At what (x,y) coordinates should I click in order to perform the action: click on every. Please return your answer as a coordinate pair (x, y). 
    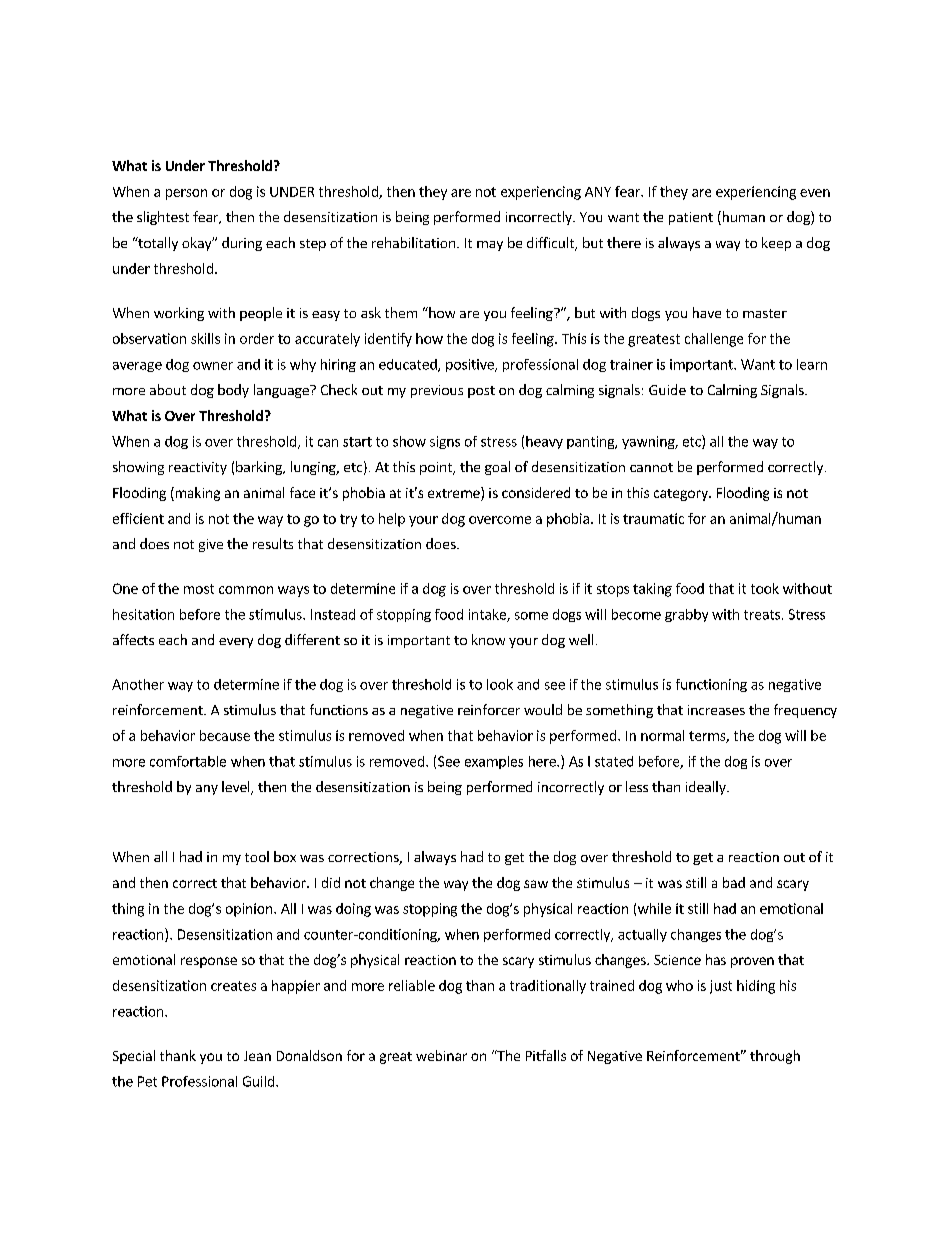
    Looking at the image, I should click on (236, 643).
